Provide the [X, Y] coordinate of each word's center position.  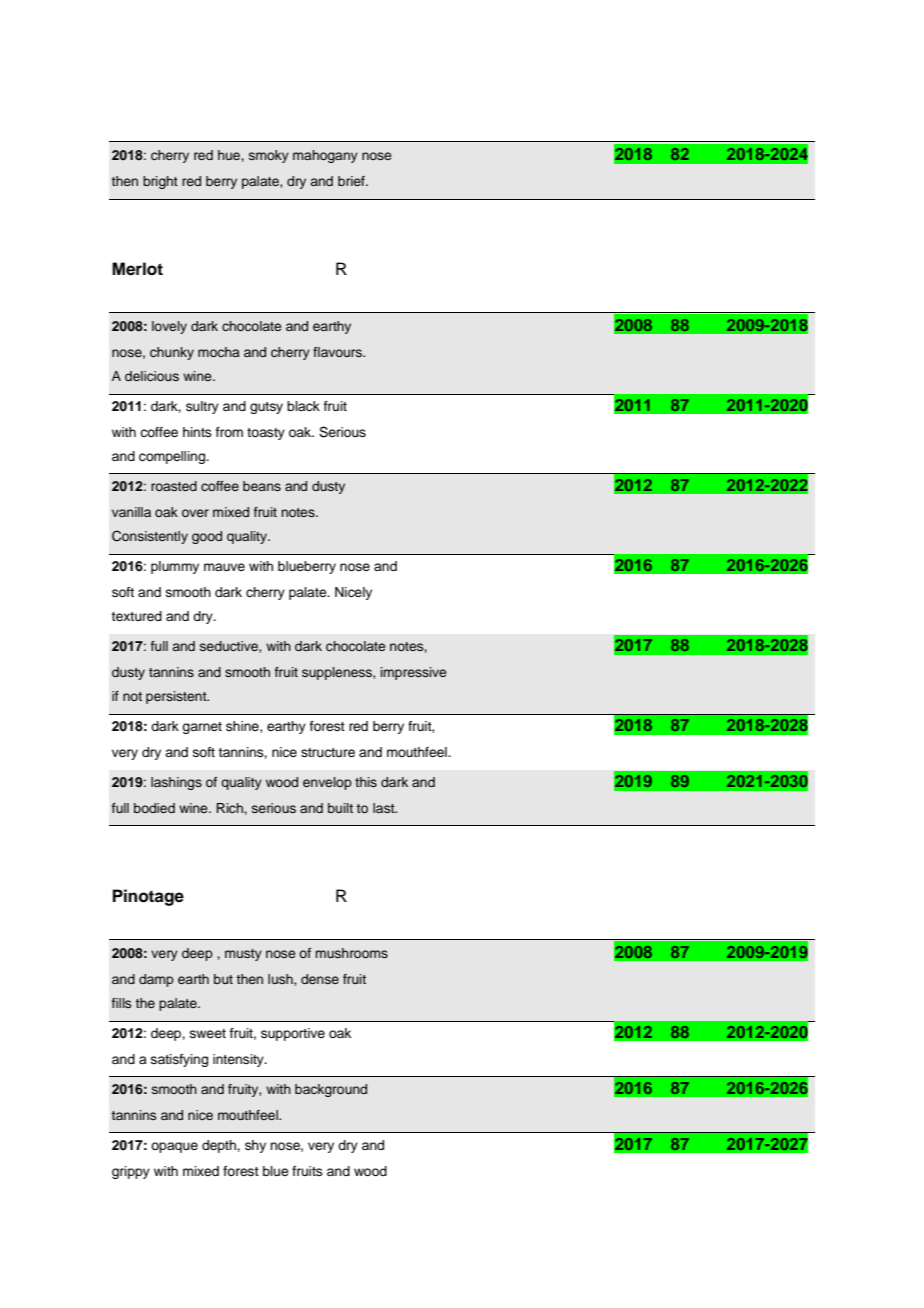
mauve [224, 567]
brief [352, 181]
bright [160, 182]
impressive [413, 673]
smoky [269, 156]
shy [255, 1146]
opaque [174, 1147]
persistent [177, 697]
